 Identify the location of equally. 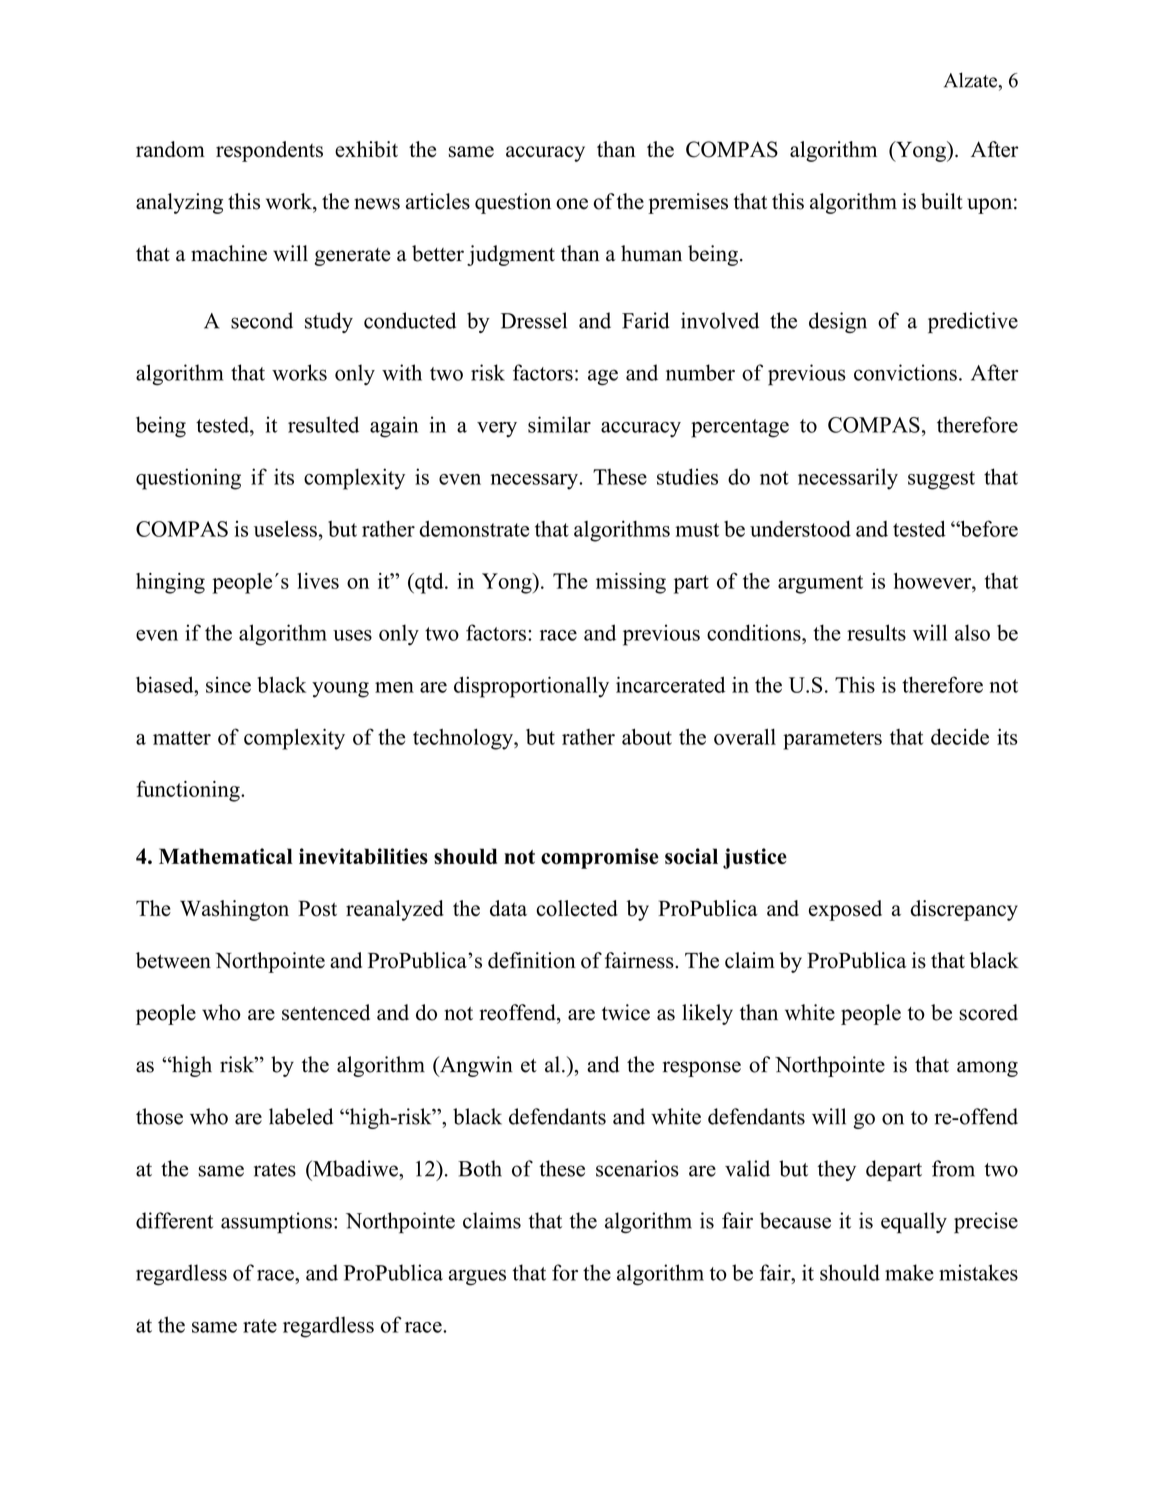
(914, 1223).
